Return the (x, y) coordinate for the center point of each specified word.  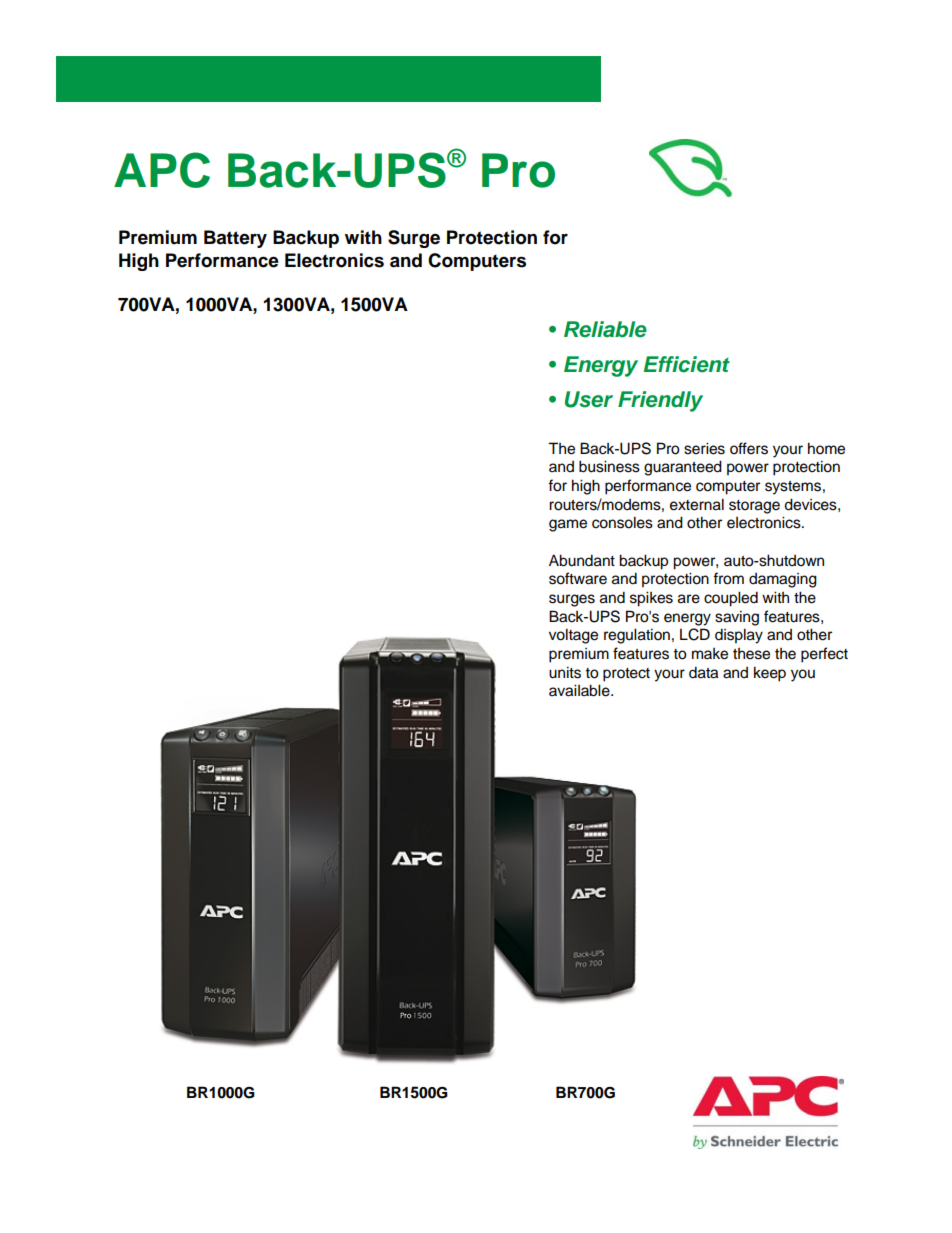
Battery (235, 239)
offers (749, 448)
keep (770, 674)
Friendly (660, 401)
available (580, 690)
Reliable (605, 329)
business (609, 466)
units (565, 672)
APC (162, 170)
